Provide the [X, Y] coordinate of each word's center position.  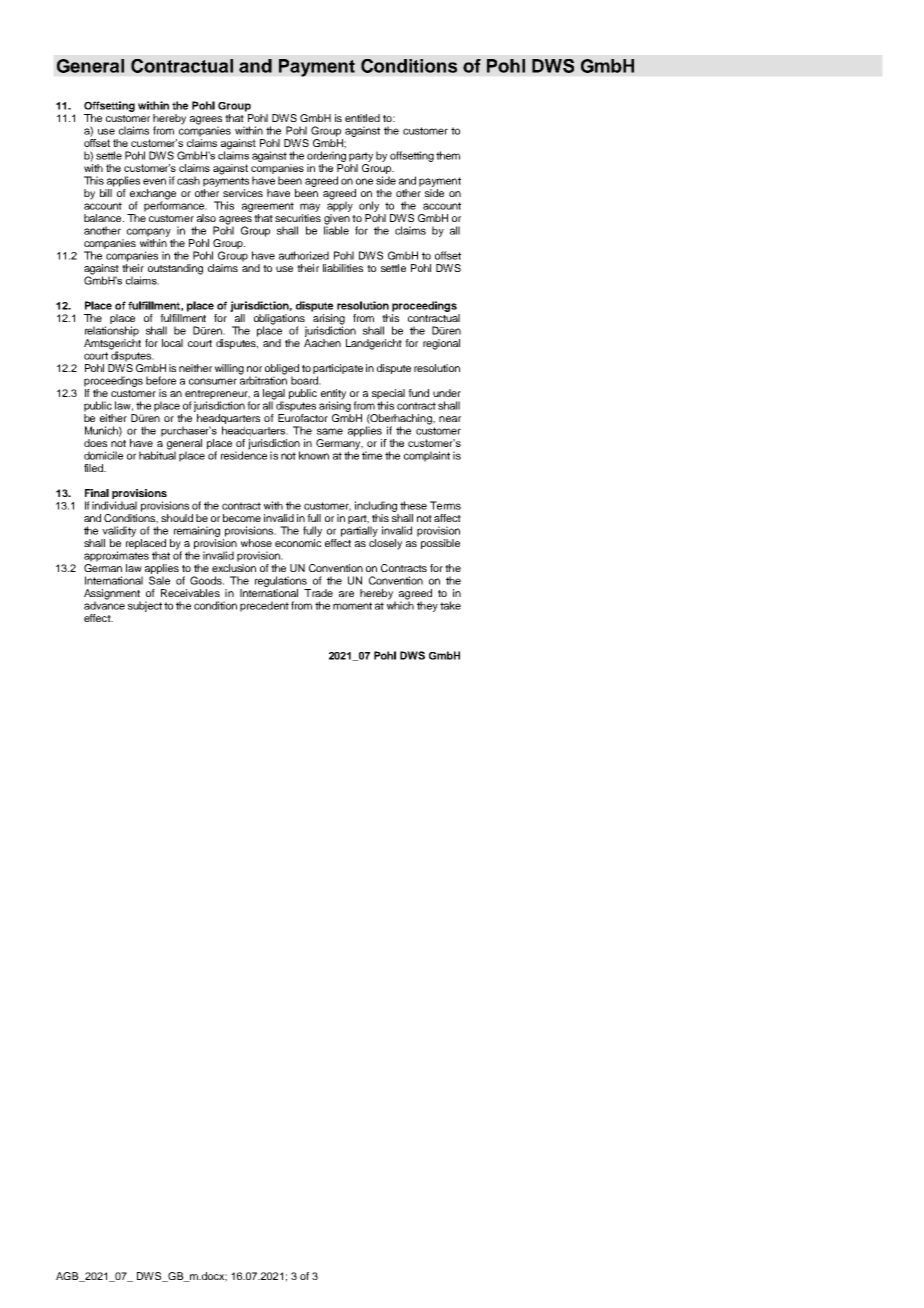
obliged [282, 370]
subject [145, 606]
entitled [362, 118]
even [154, 181]
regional [441, 344]
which [400, 604]
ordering [326, 156]
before [161, 380]
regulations [282, 583]
